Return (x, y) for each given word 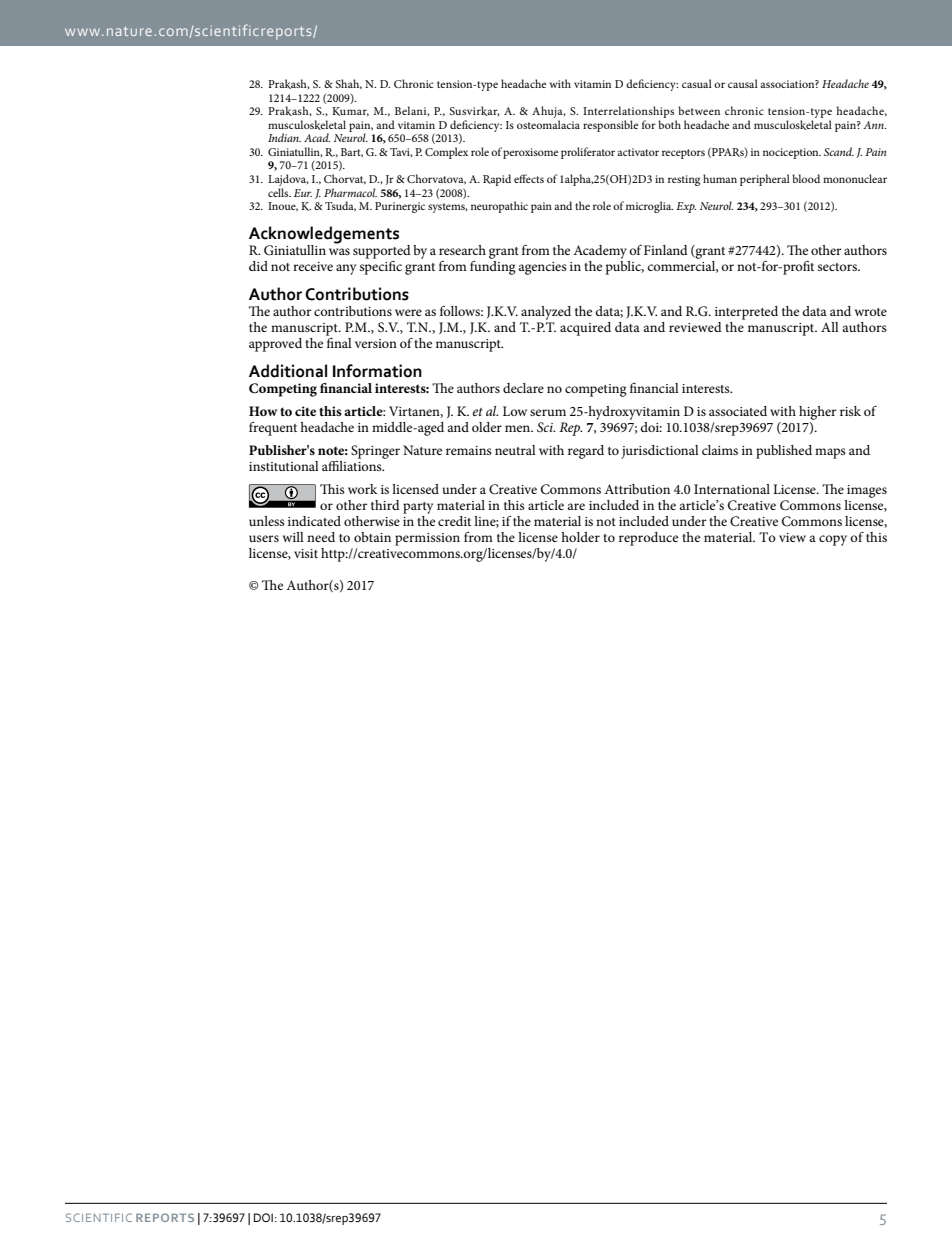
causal (743, 83)
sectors (838, 267)
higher (818, 413)
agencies (543, 268)
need (321, 537)
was (339, 251)
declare (523, 388)
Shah (349, 84)
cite (305, 411)
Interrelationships (628, 112)
